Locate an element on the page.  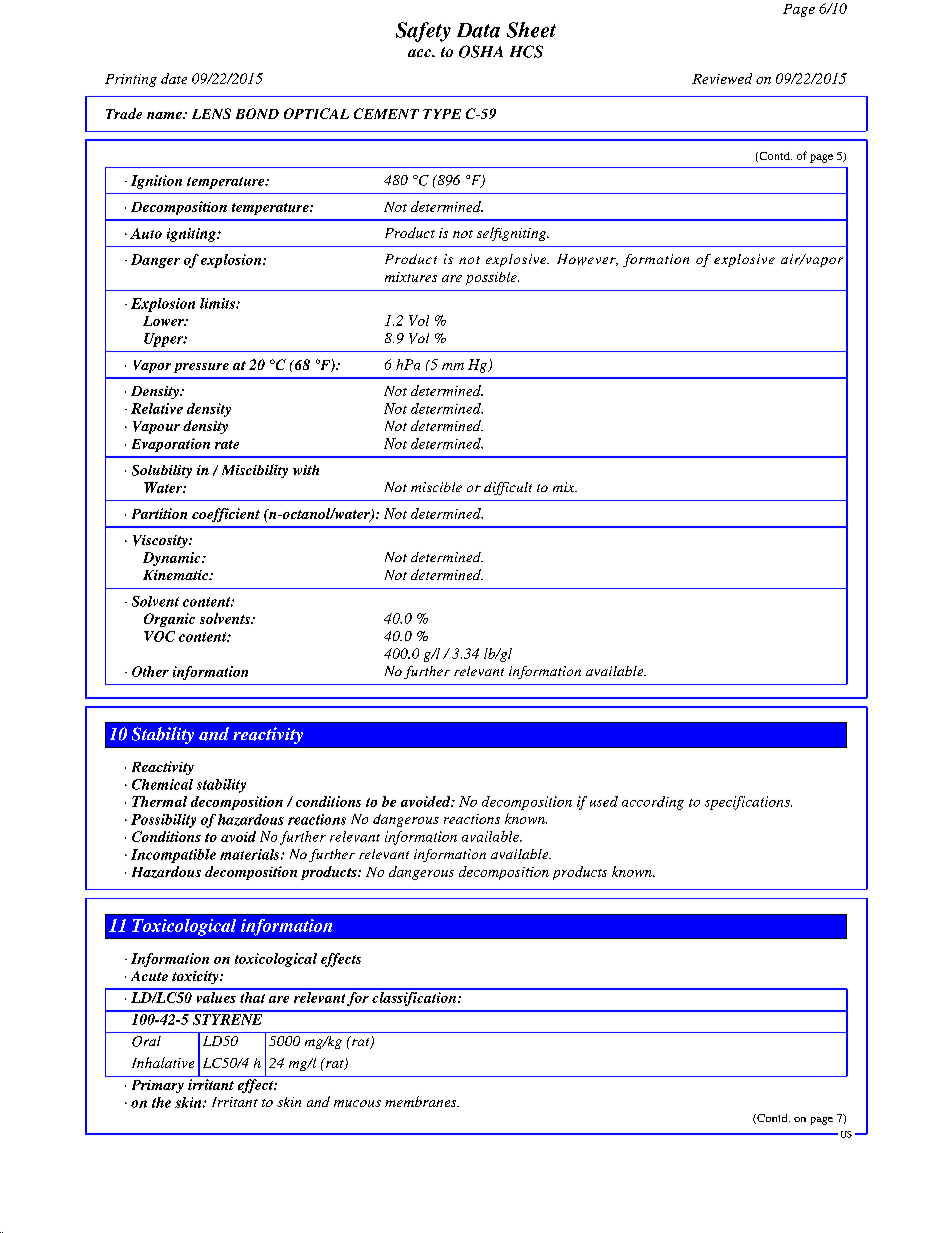
used is located at coordinates (604, 801).
